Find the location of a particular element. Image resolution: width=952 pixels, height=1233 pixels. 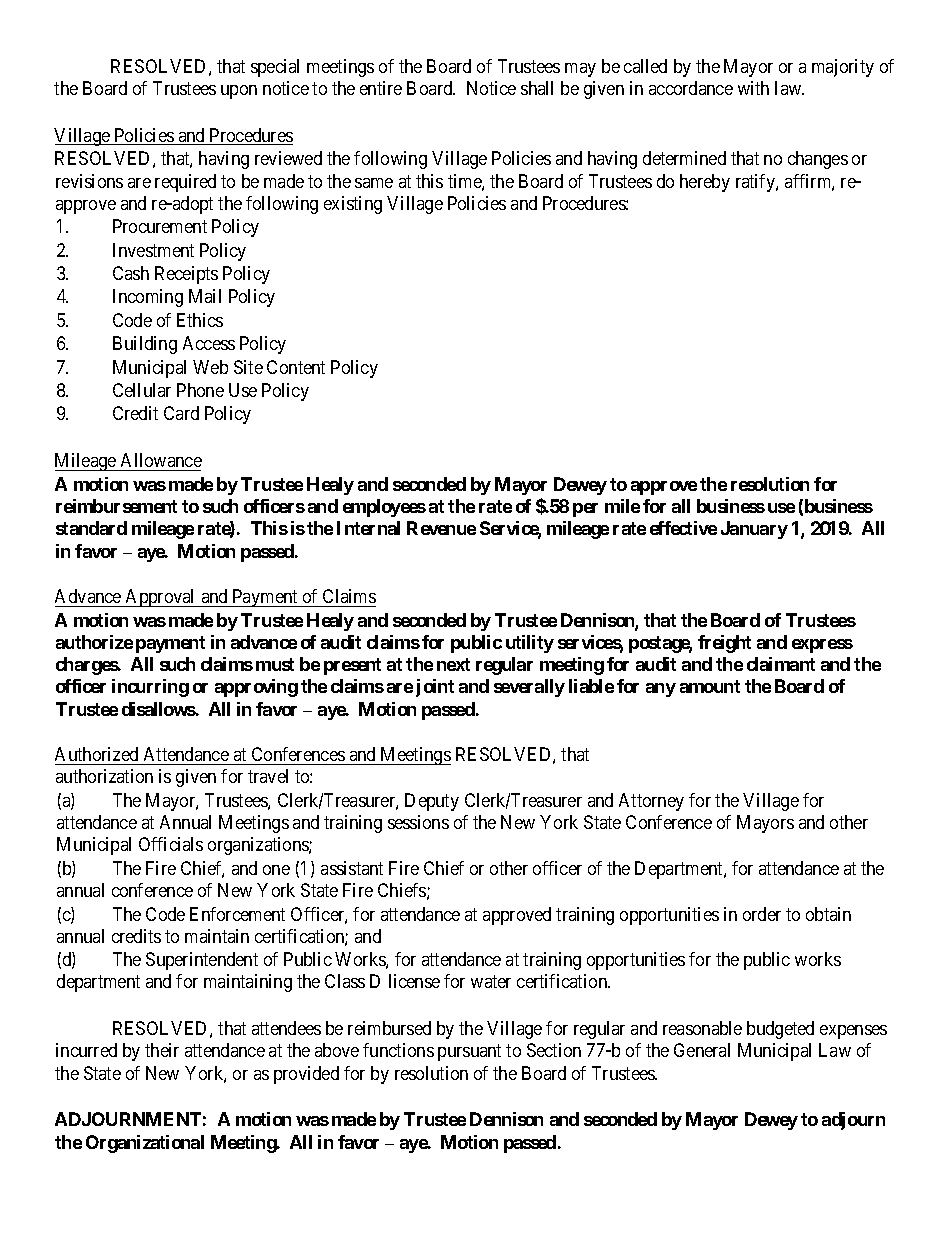

General is located at coordinates (702, 1050).
